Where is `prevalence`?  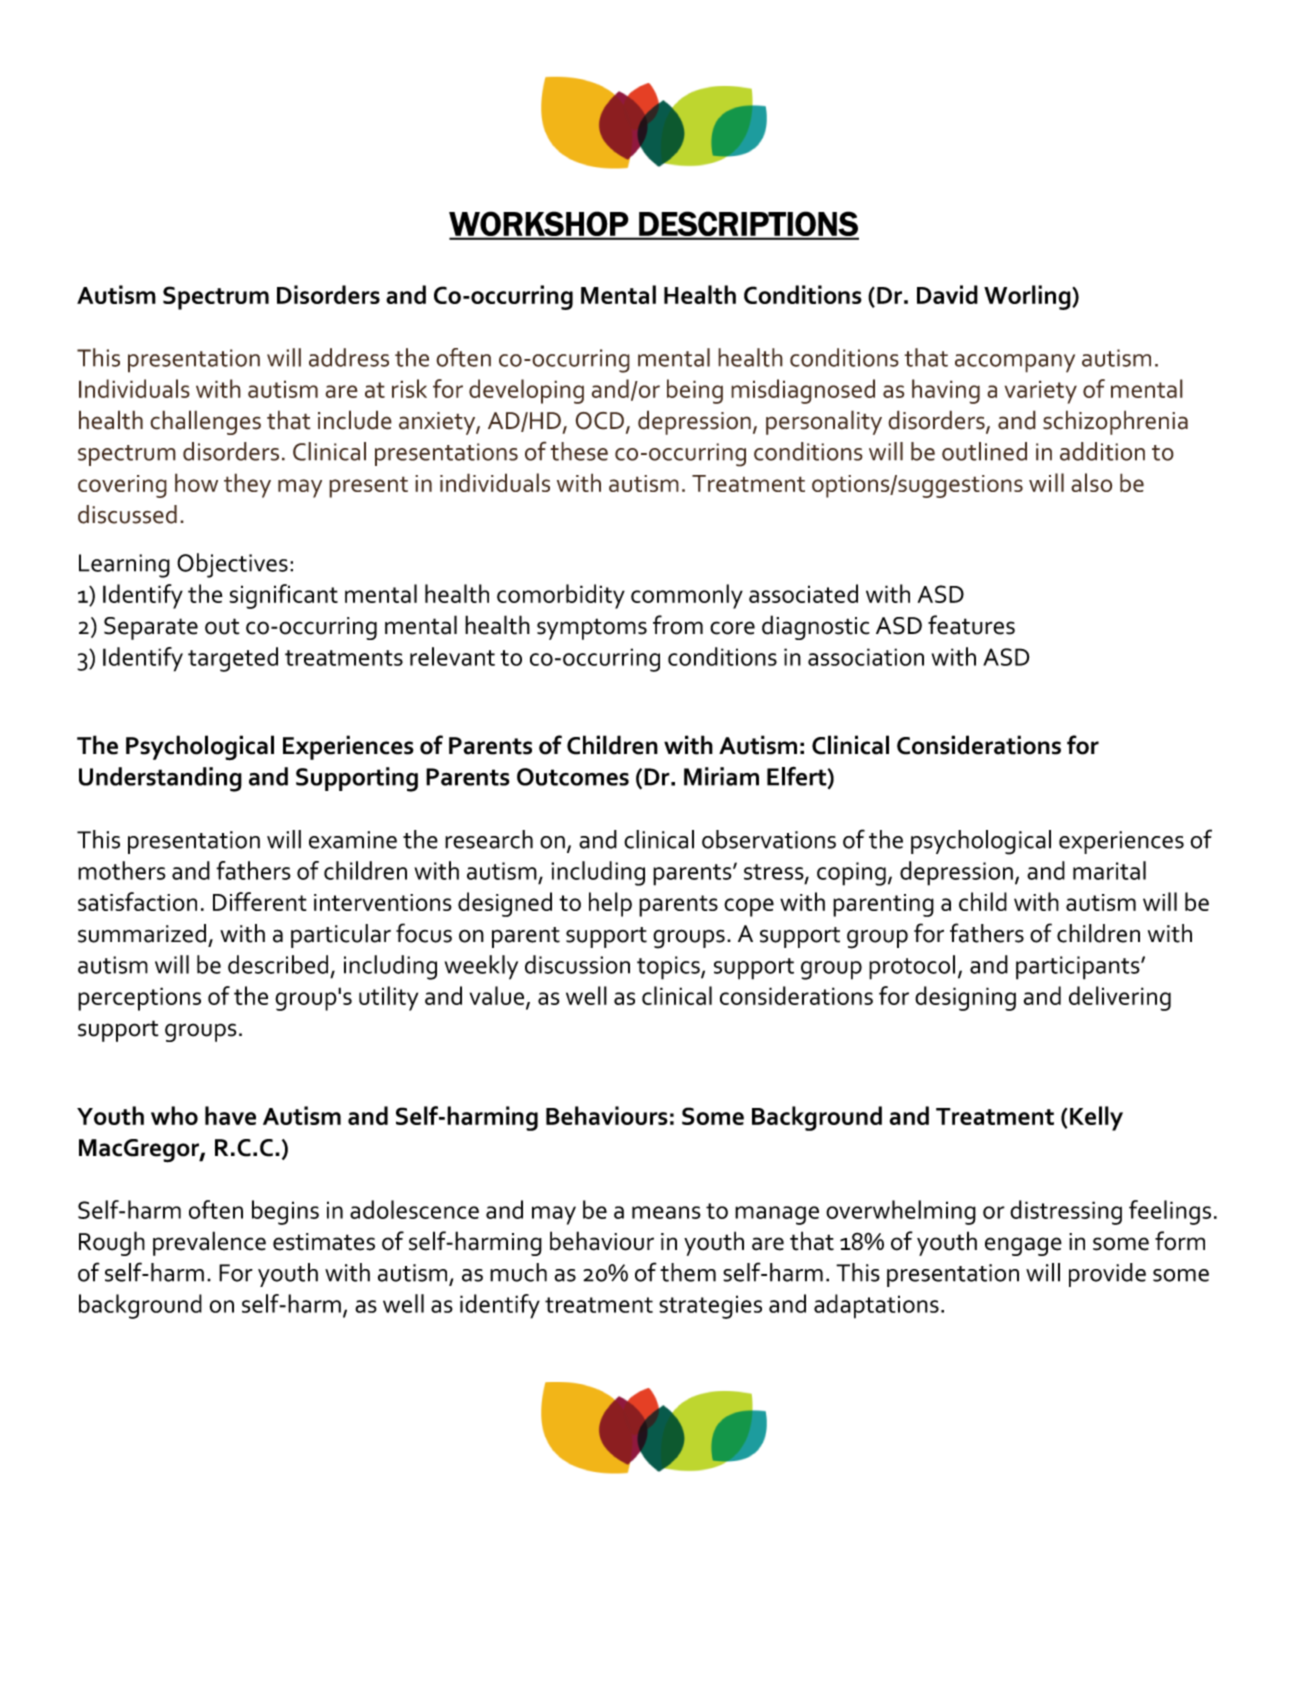 prevalence is located at coordinates (209, 1243).
